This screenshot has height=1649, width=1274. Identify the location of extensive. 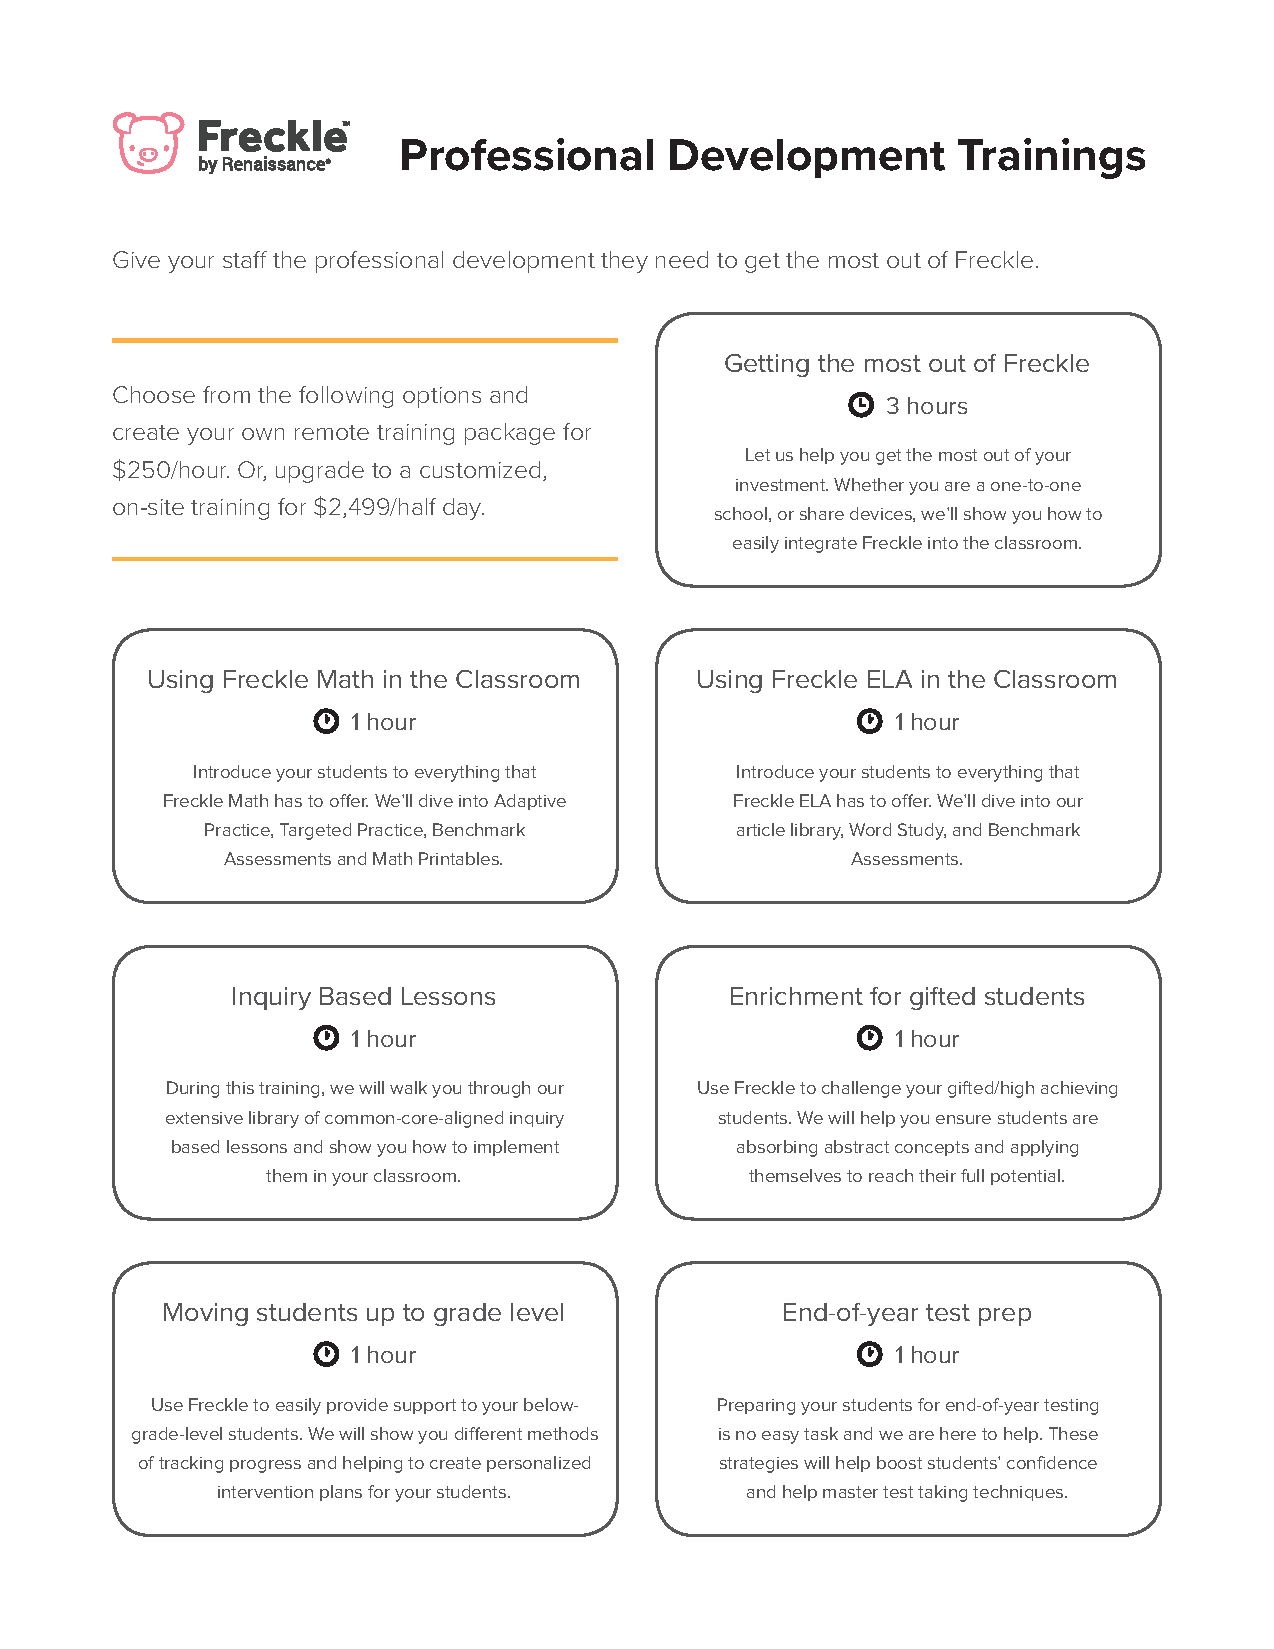
(204, 1118).
